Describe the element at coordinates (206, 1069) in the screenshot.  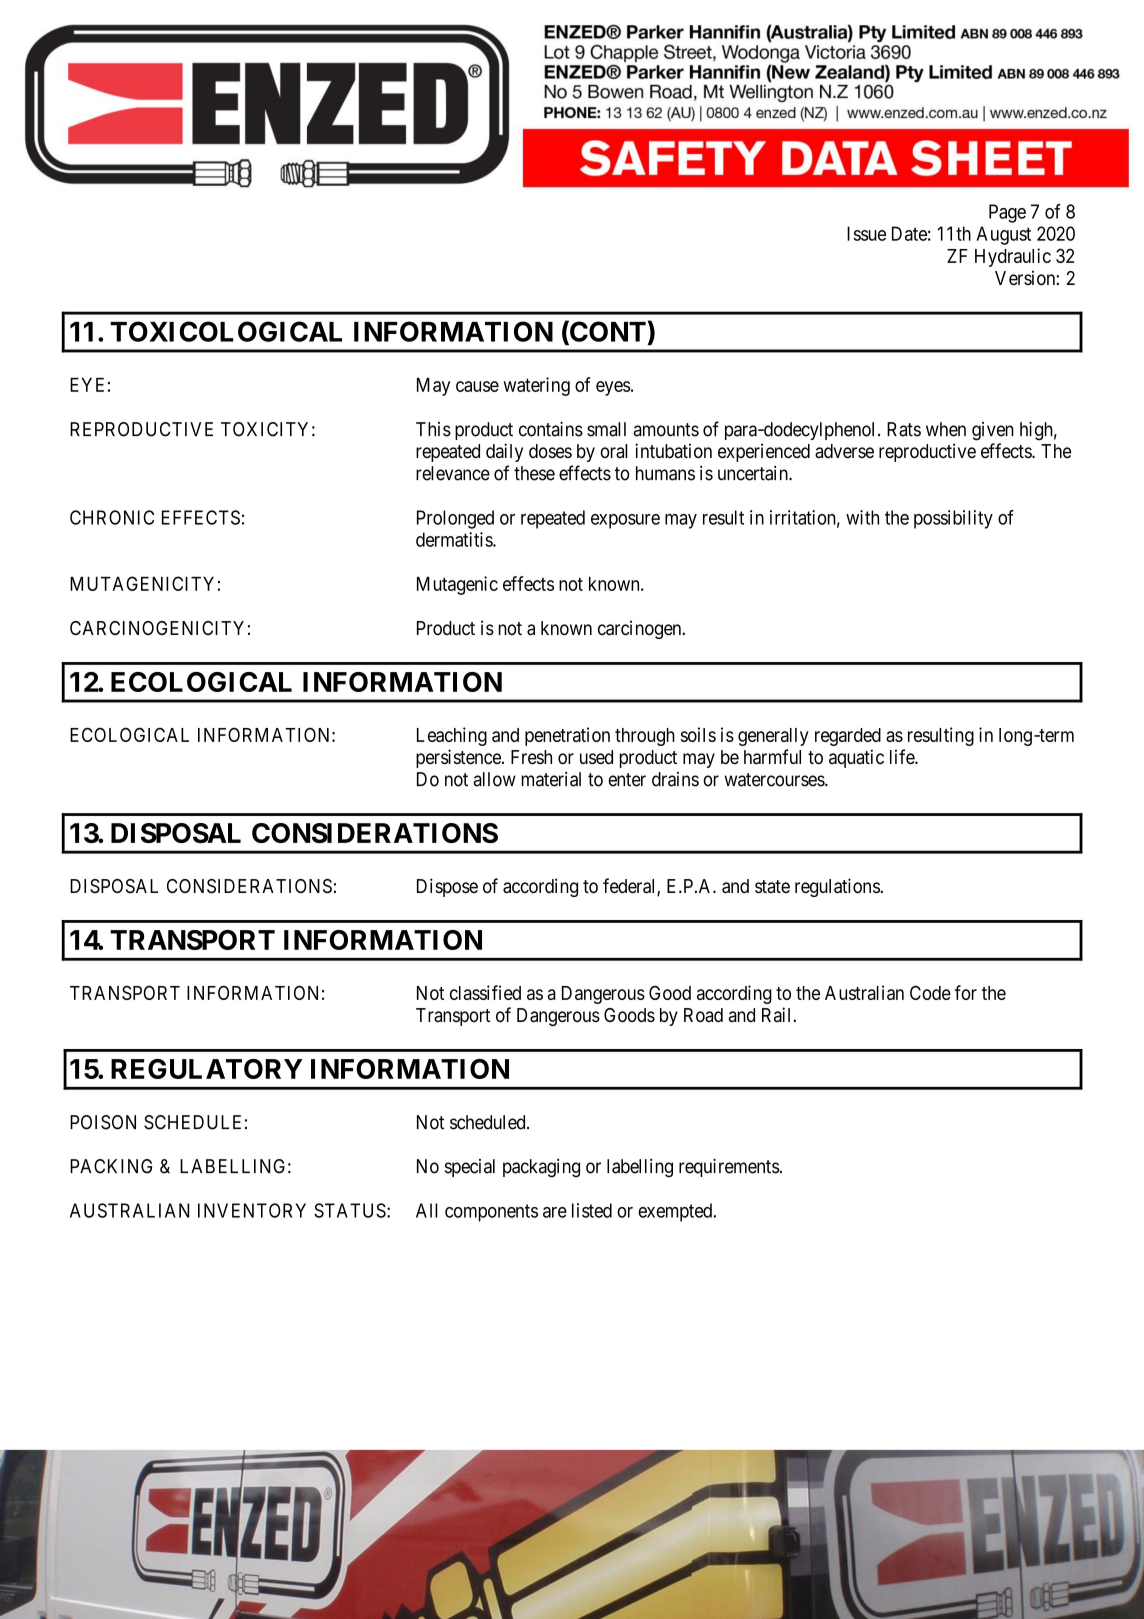
I see `REGULATORY` at that location.
